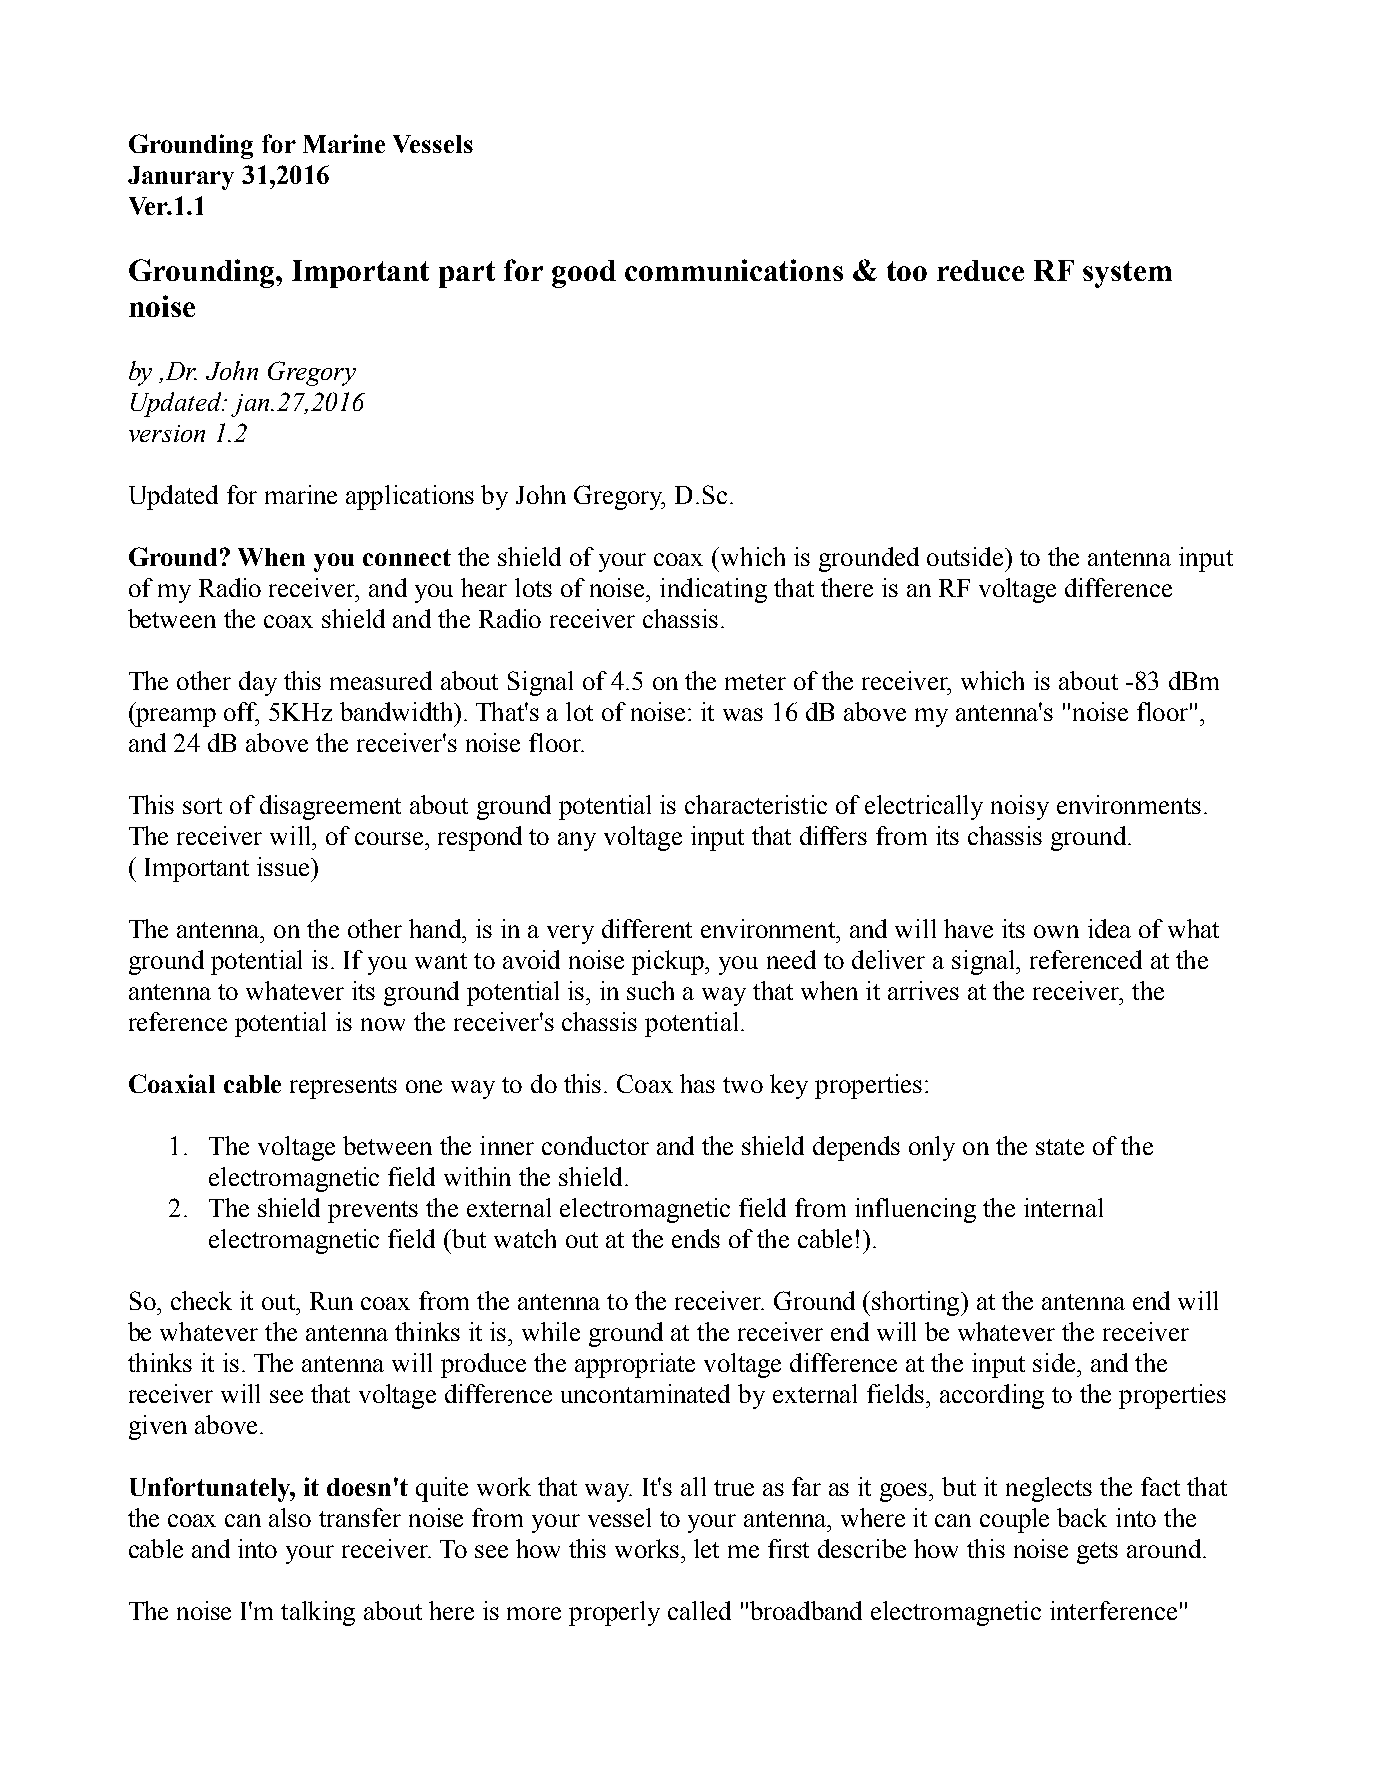 The width and height of the page is (1375, 1779). What do you see at coordinates (595, 1145) in the page?
I see `conductor` at bounding box center [595, 1145].
